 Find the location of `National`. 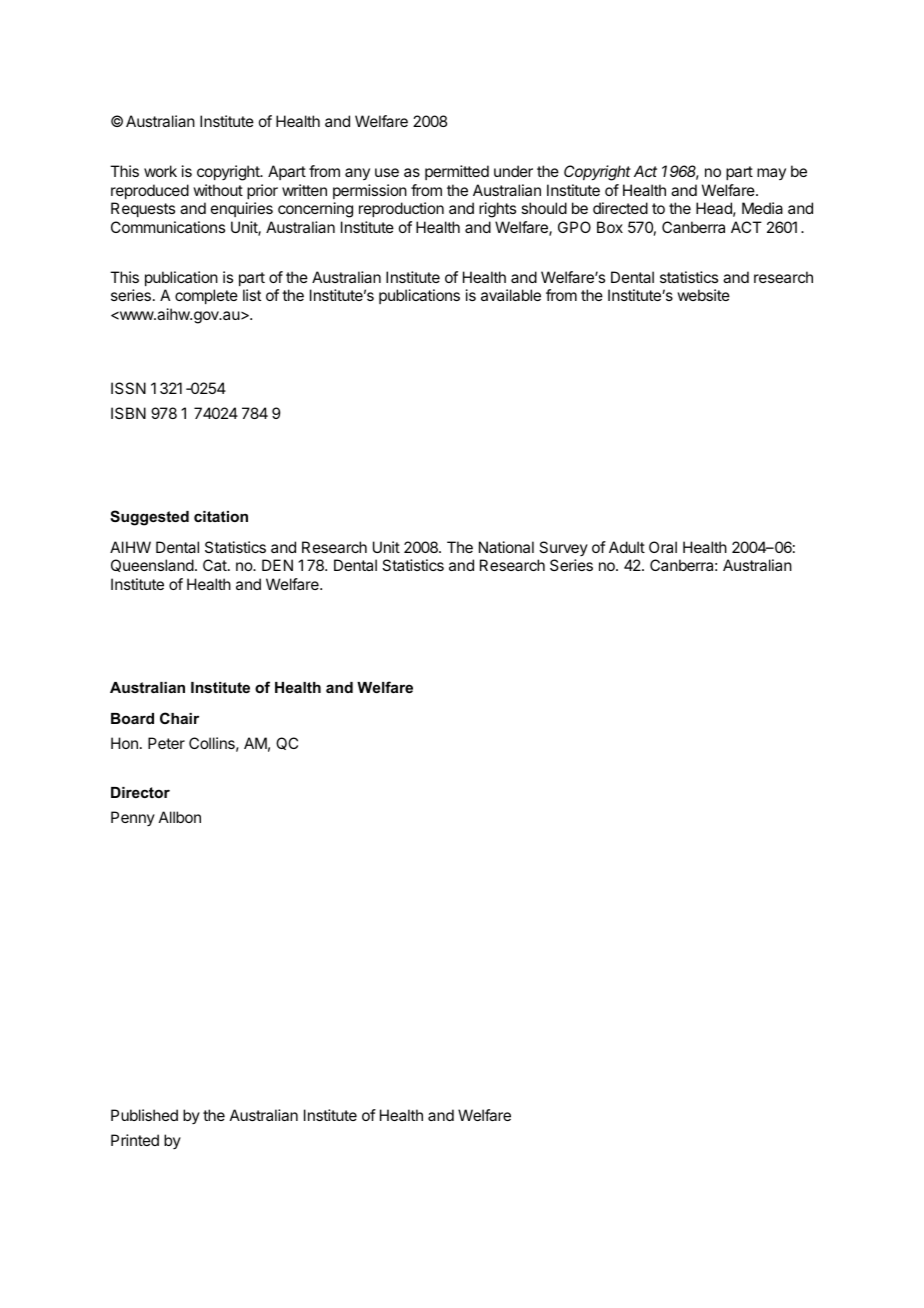

National is located at coordinates (506, 547).
